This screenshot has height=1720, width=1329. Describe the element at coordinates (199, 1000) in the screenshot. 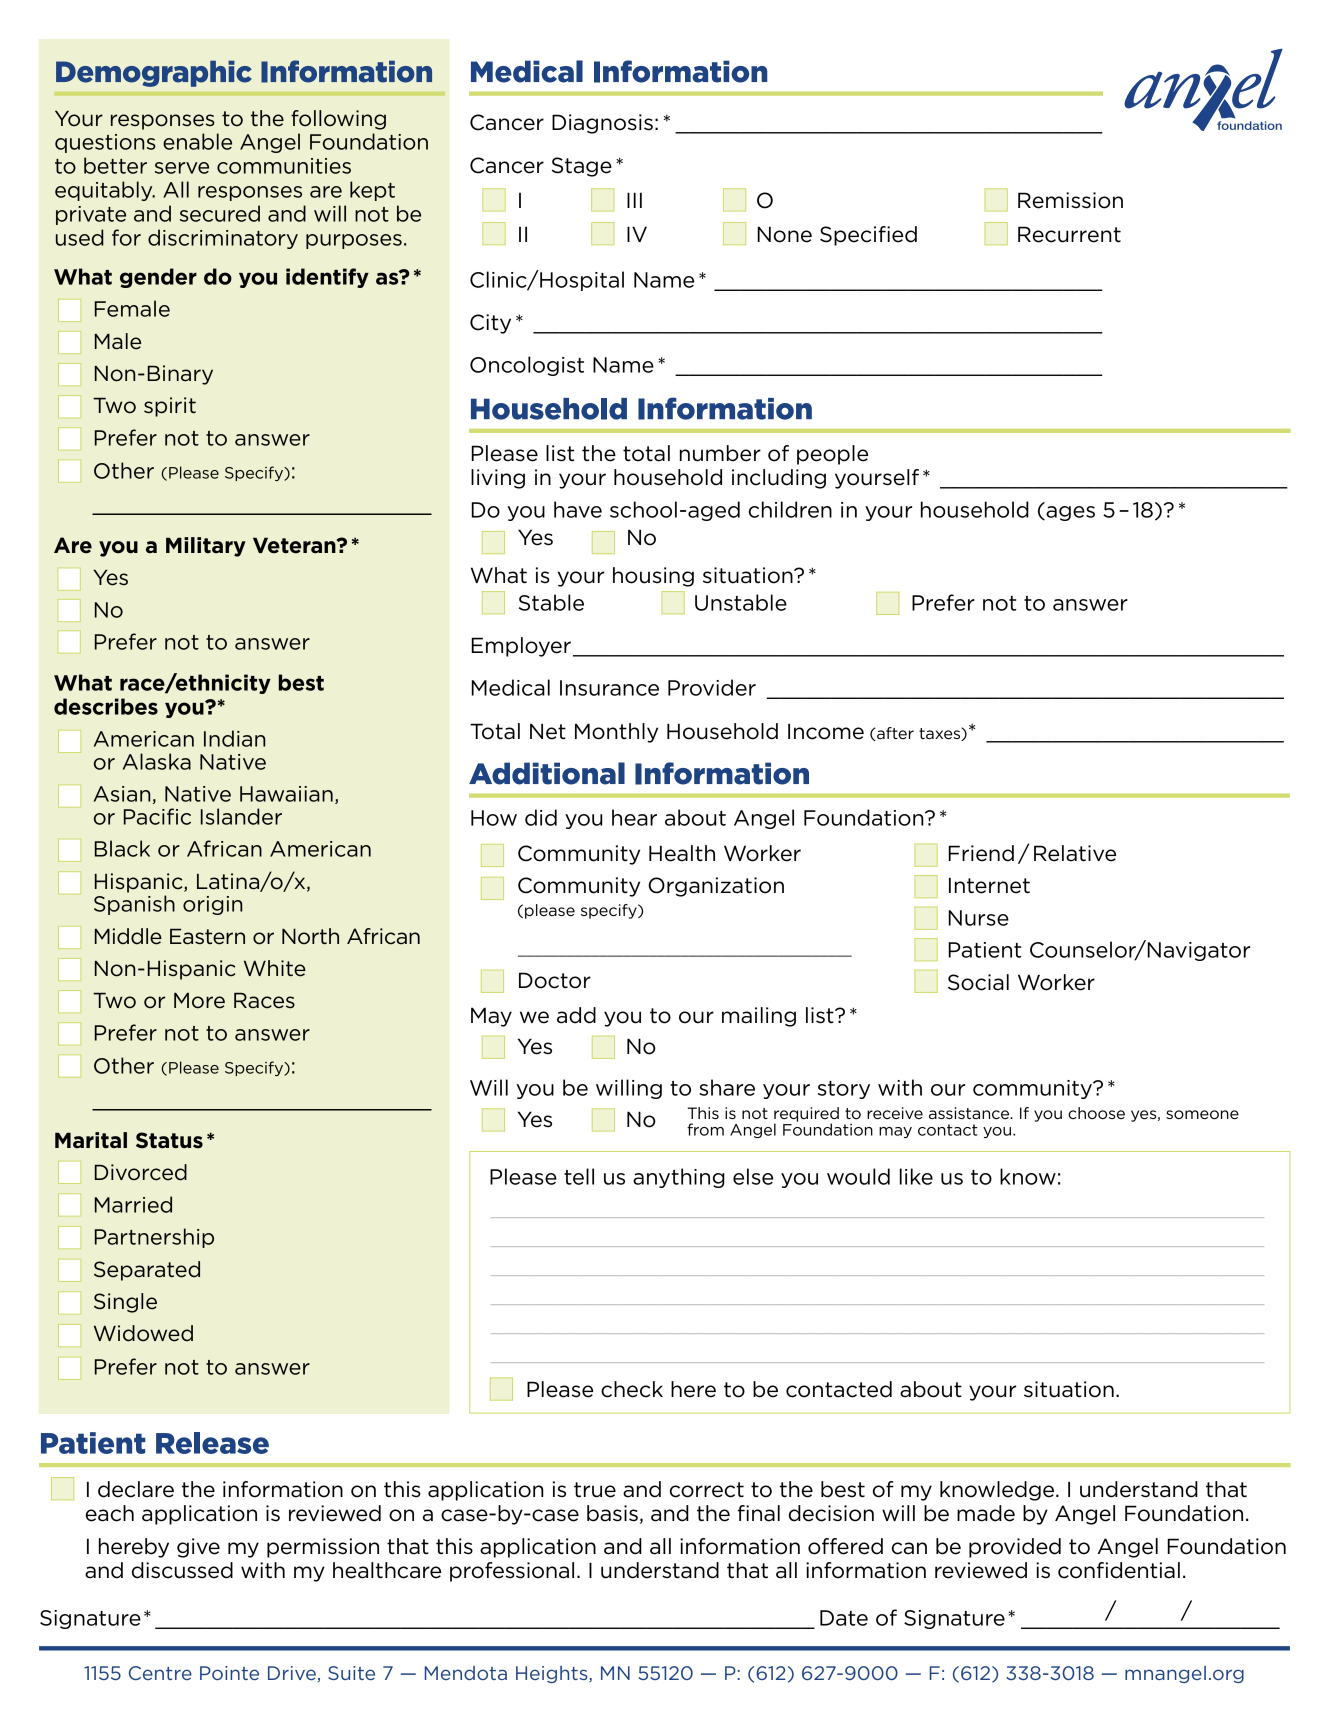

I see `More` at that location.
